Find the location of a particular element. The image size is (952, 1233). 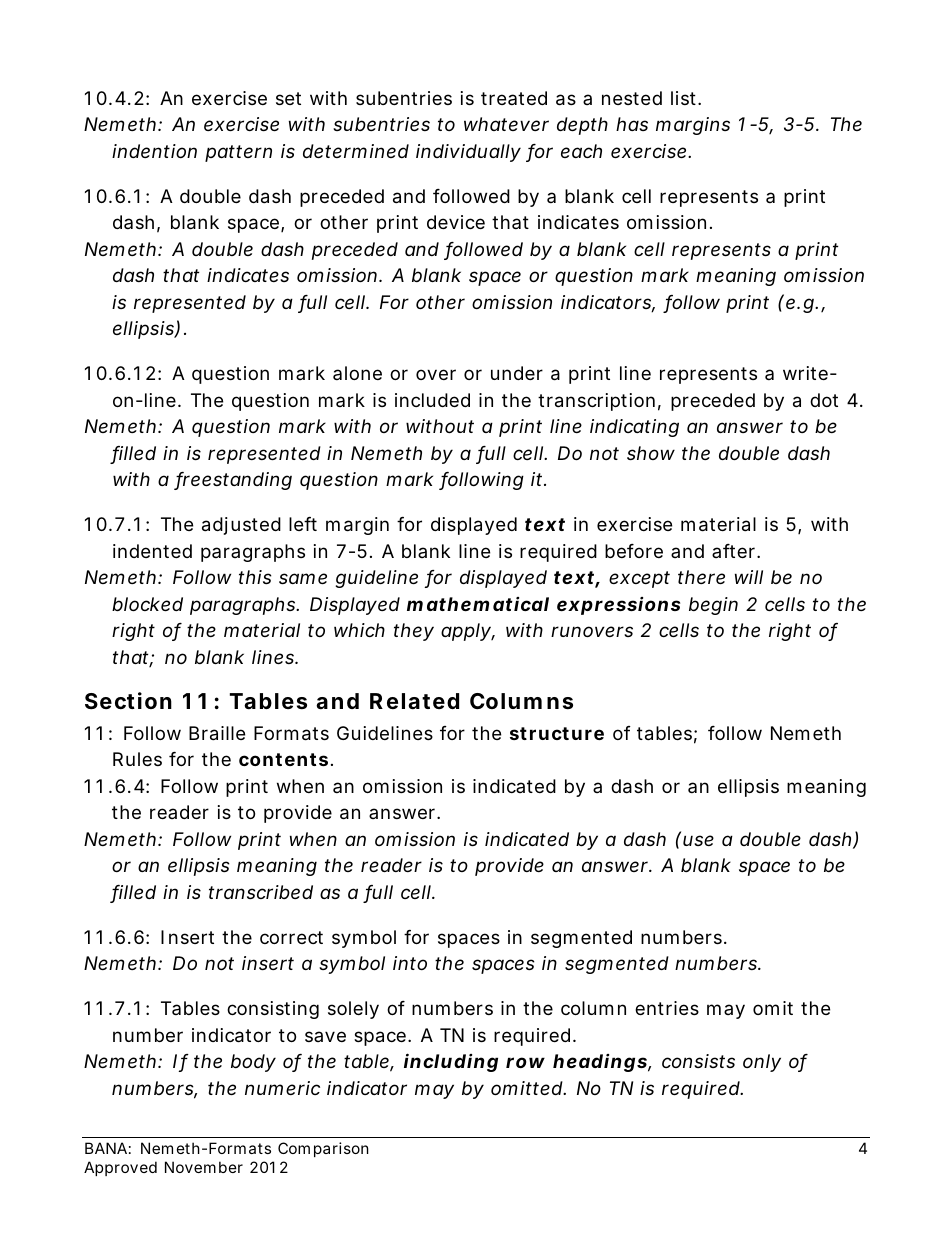

individually is located at coordinates (468, 153).
